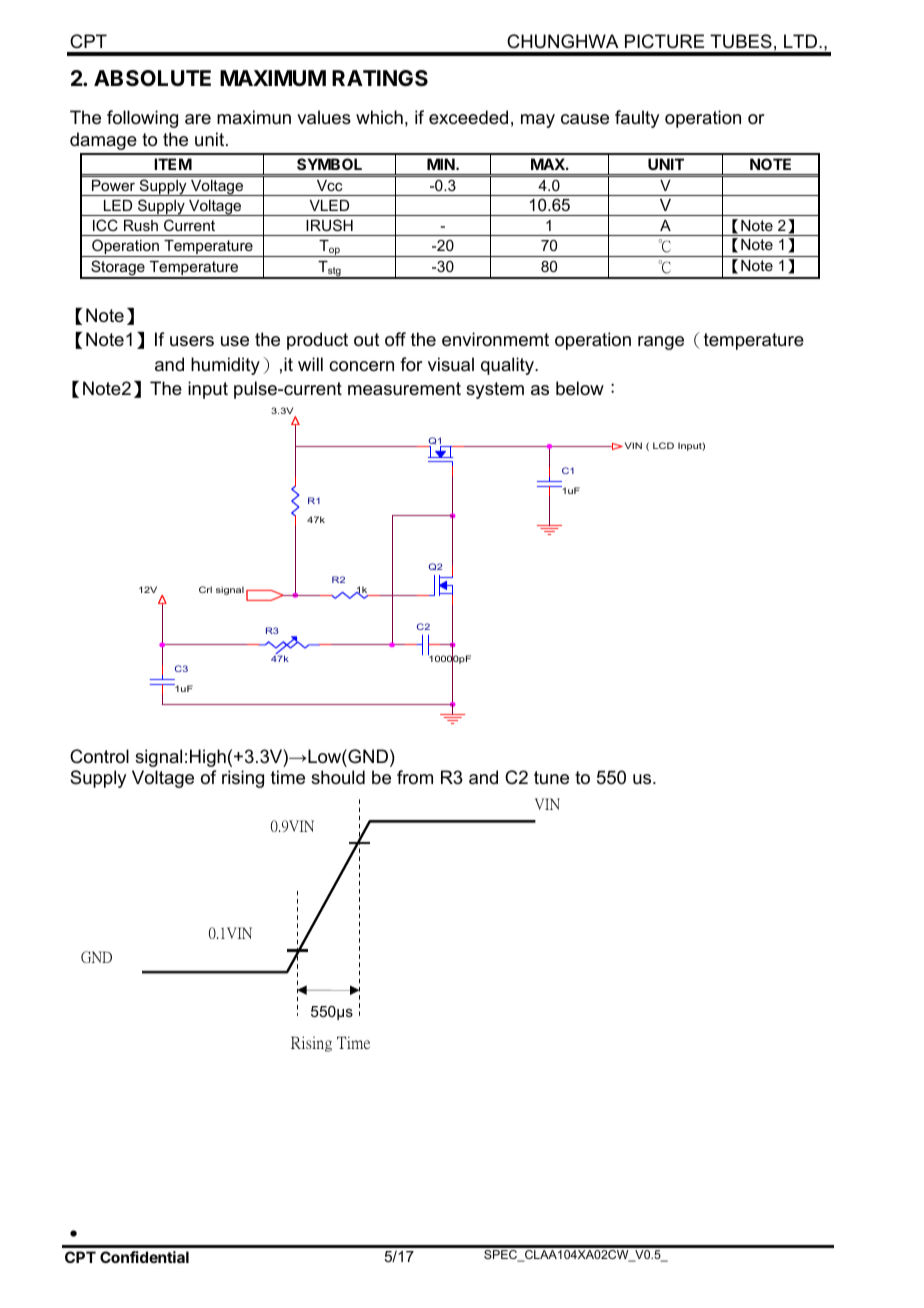 Image resolution: width=924 pixels, height=1308 pixels. What do you see at coordinates (551, 778) in the image?
I see `tune` at bounding box center [551, 778].
